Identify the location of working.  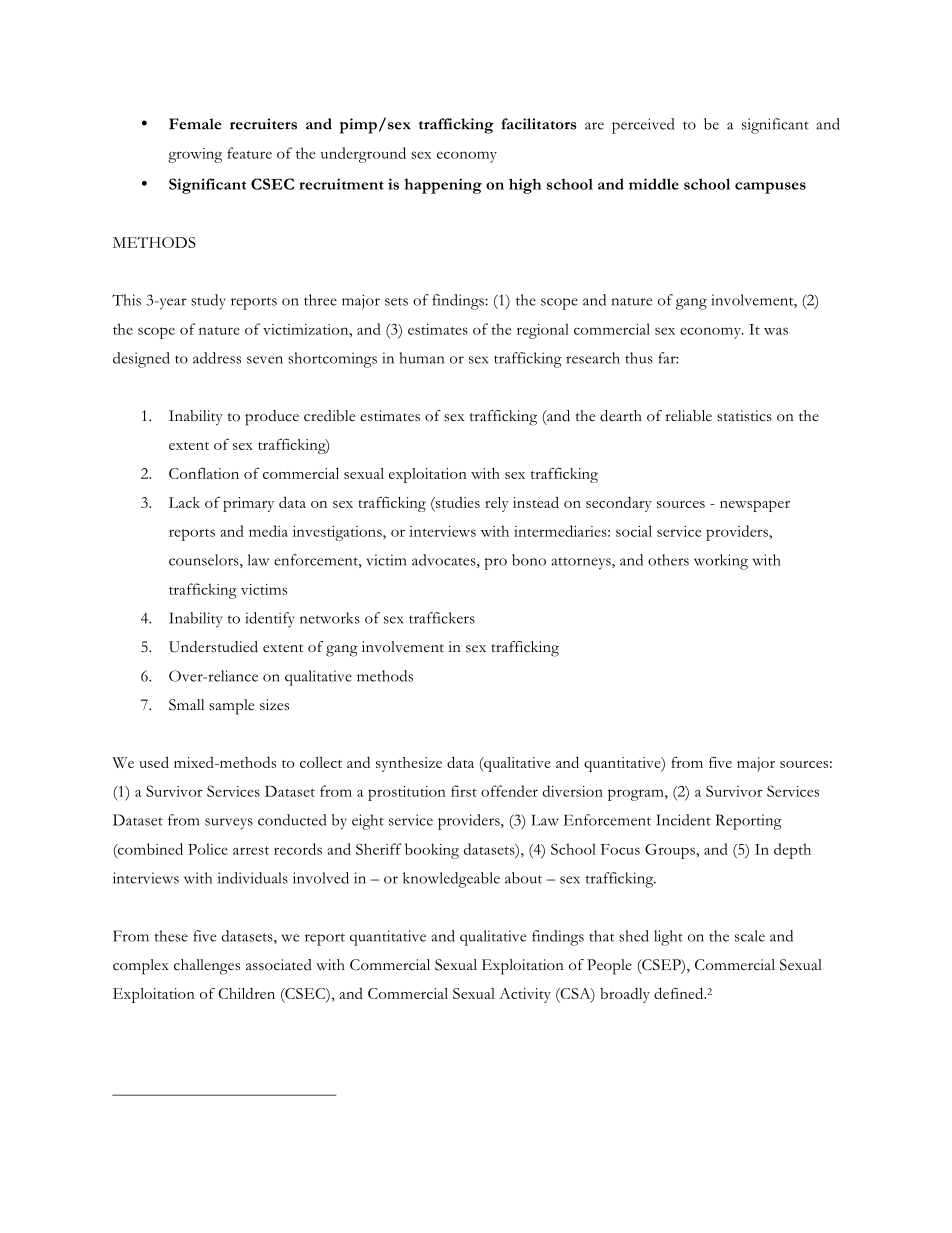
(721, 562).
